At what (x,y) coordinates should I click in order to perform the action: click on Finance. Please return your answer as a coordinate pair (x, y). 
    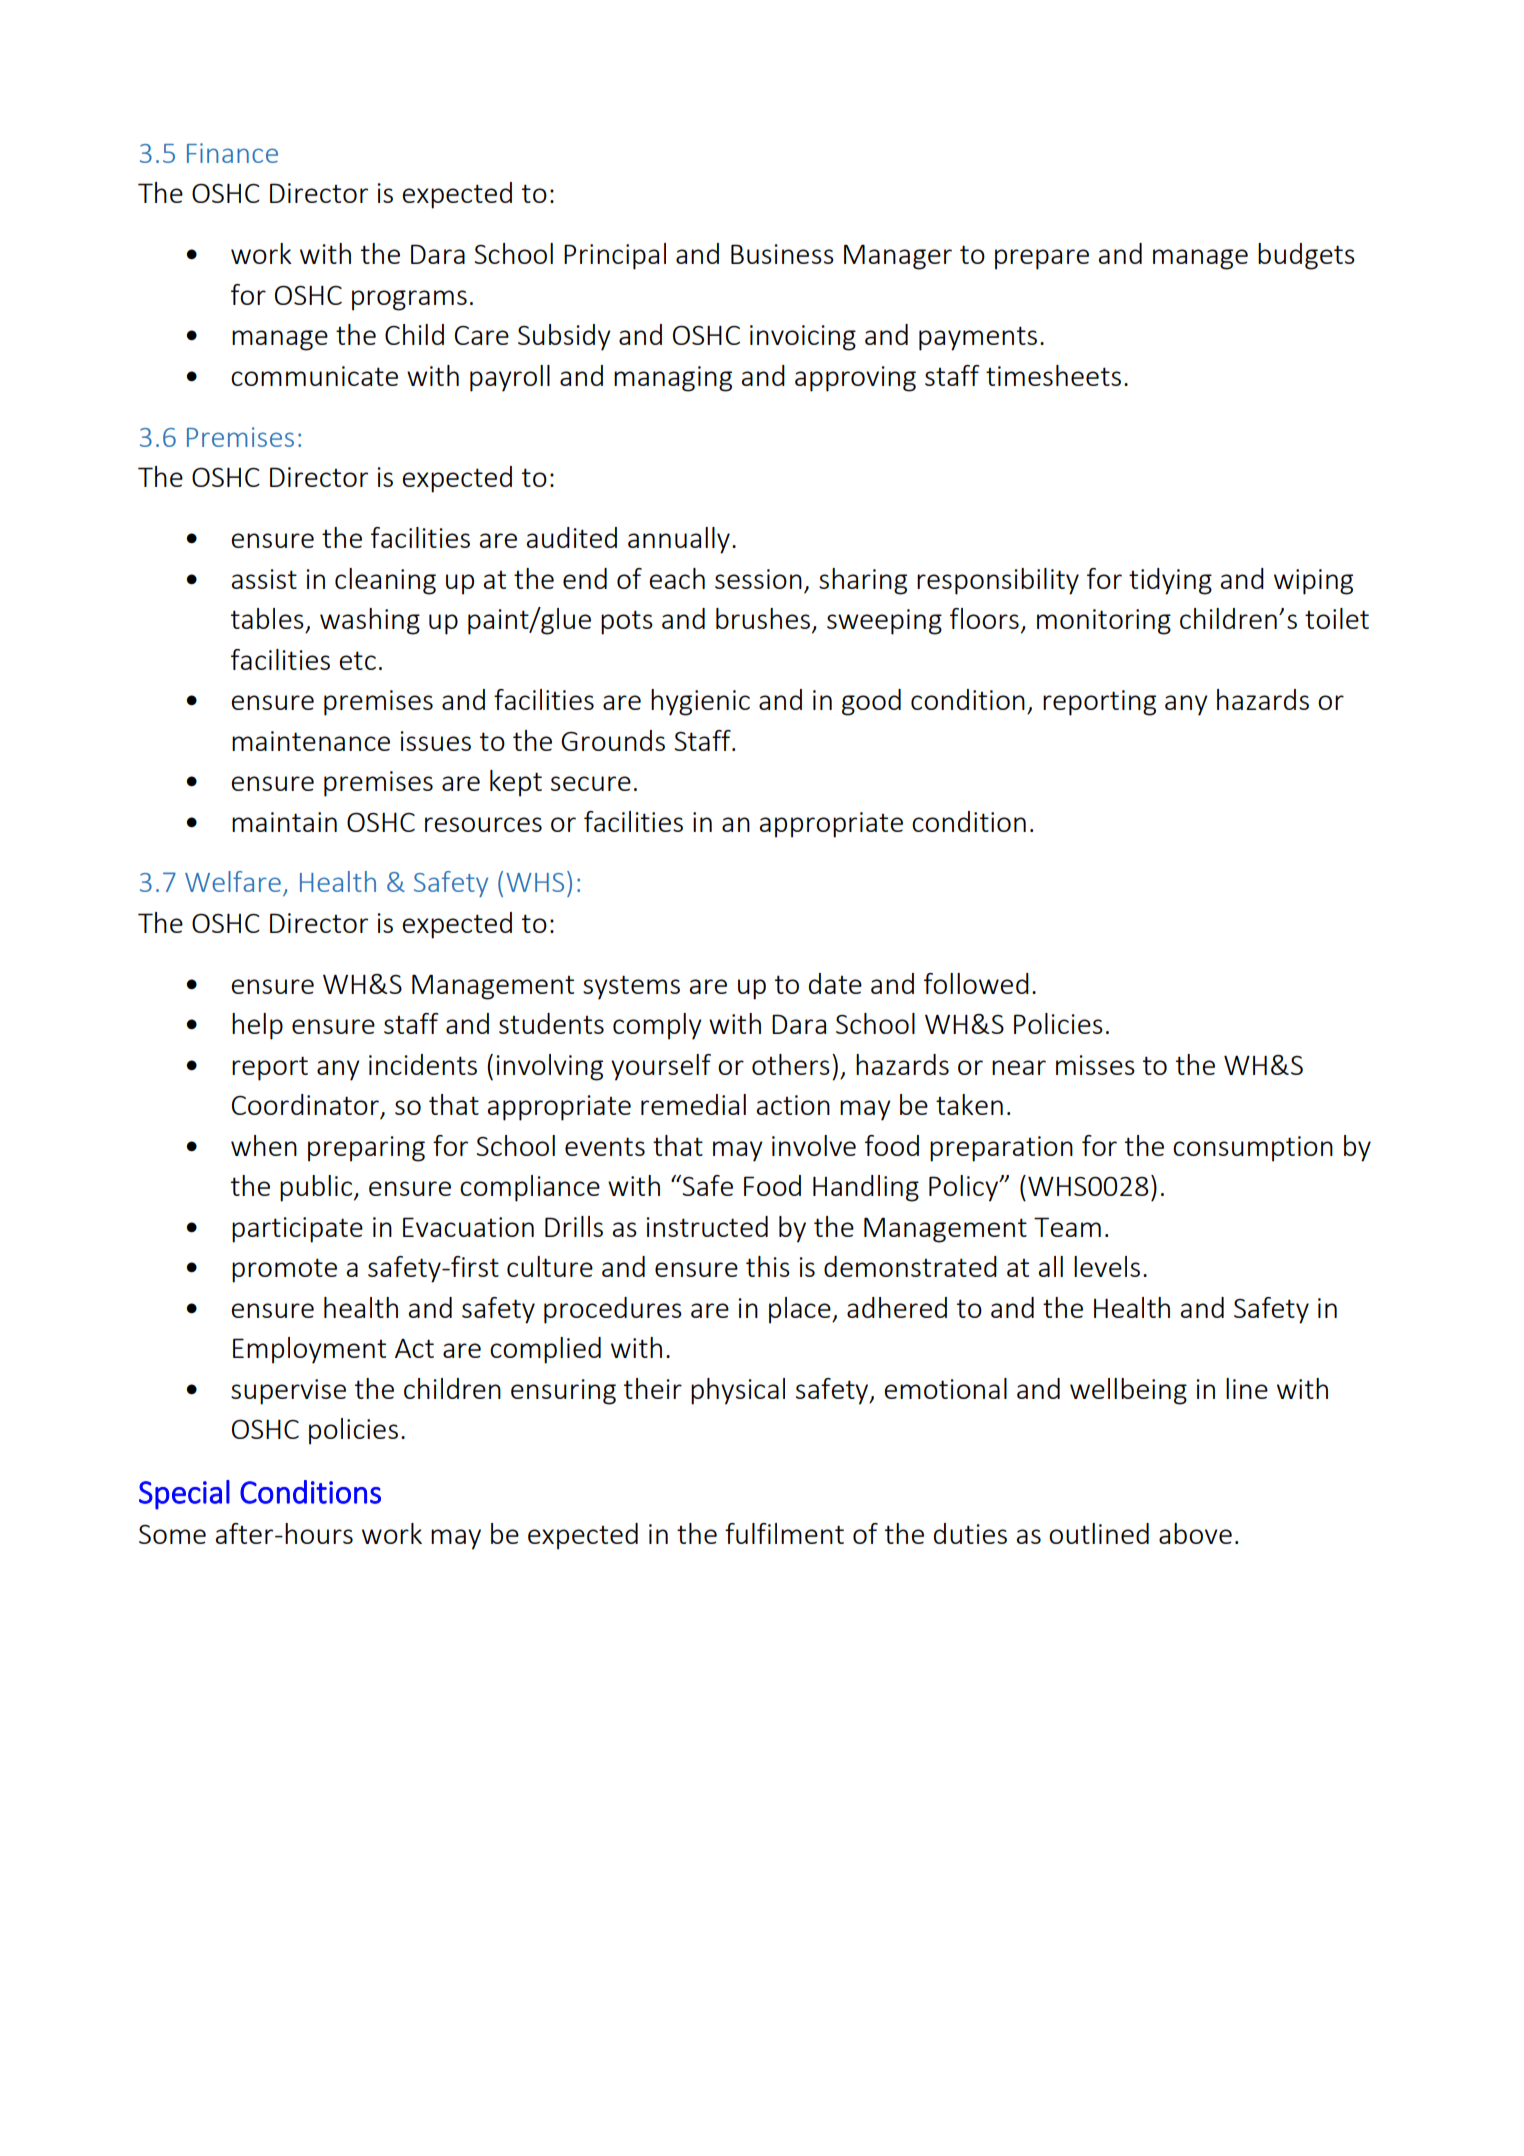
    Looking at the image, I should click on (232, 153).
